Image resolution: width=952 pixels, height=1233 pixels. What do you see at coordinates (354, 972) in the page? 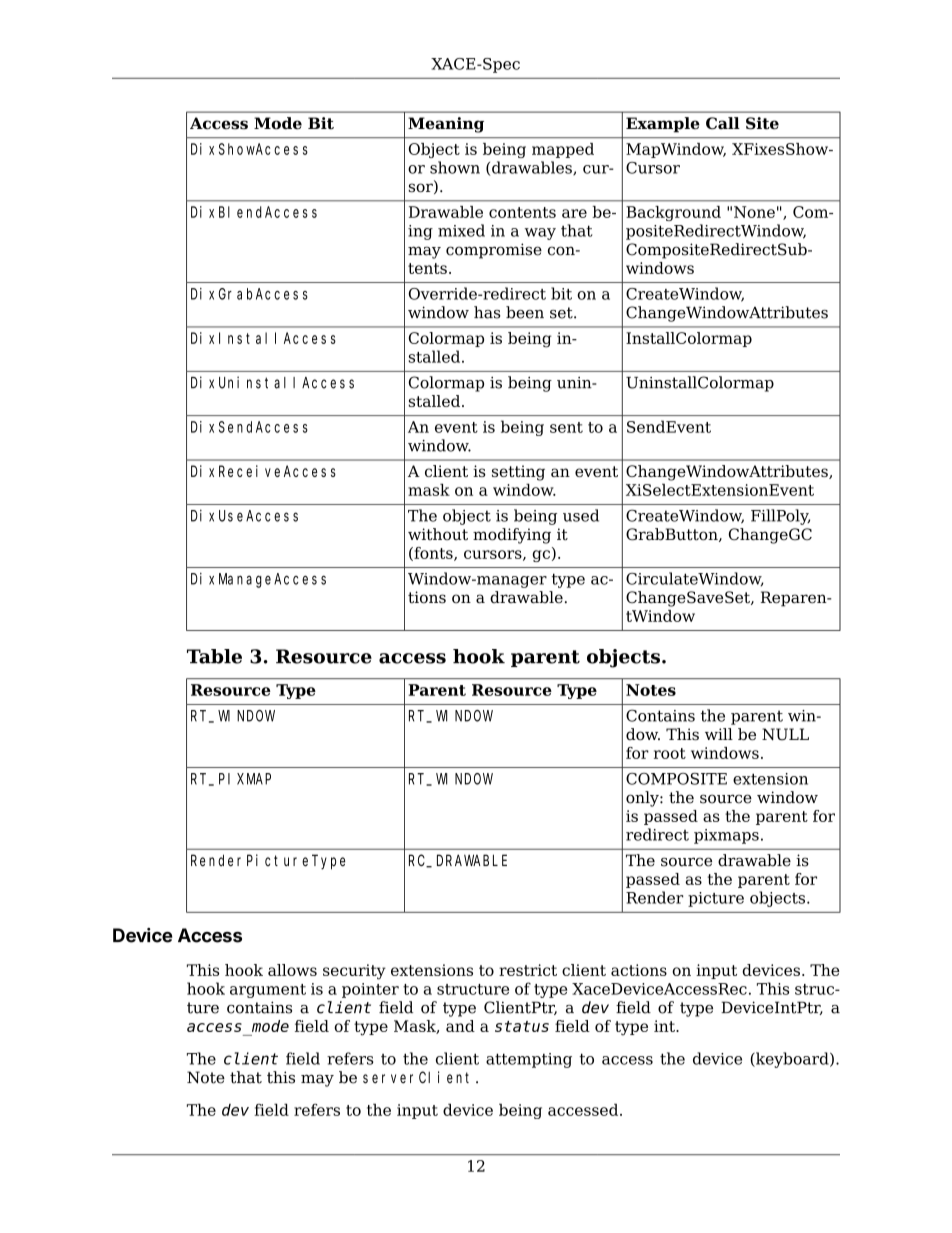
I see `security` at bounding box center [354, 972].
